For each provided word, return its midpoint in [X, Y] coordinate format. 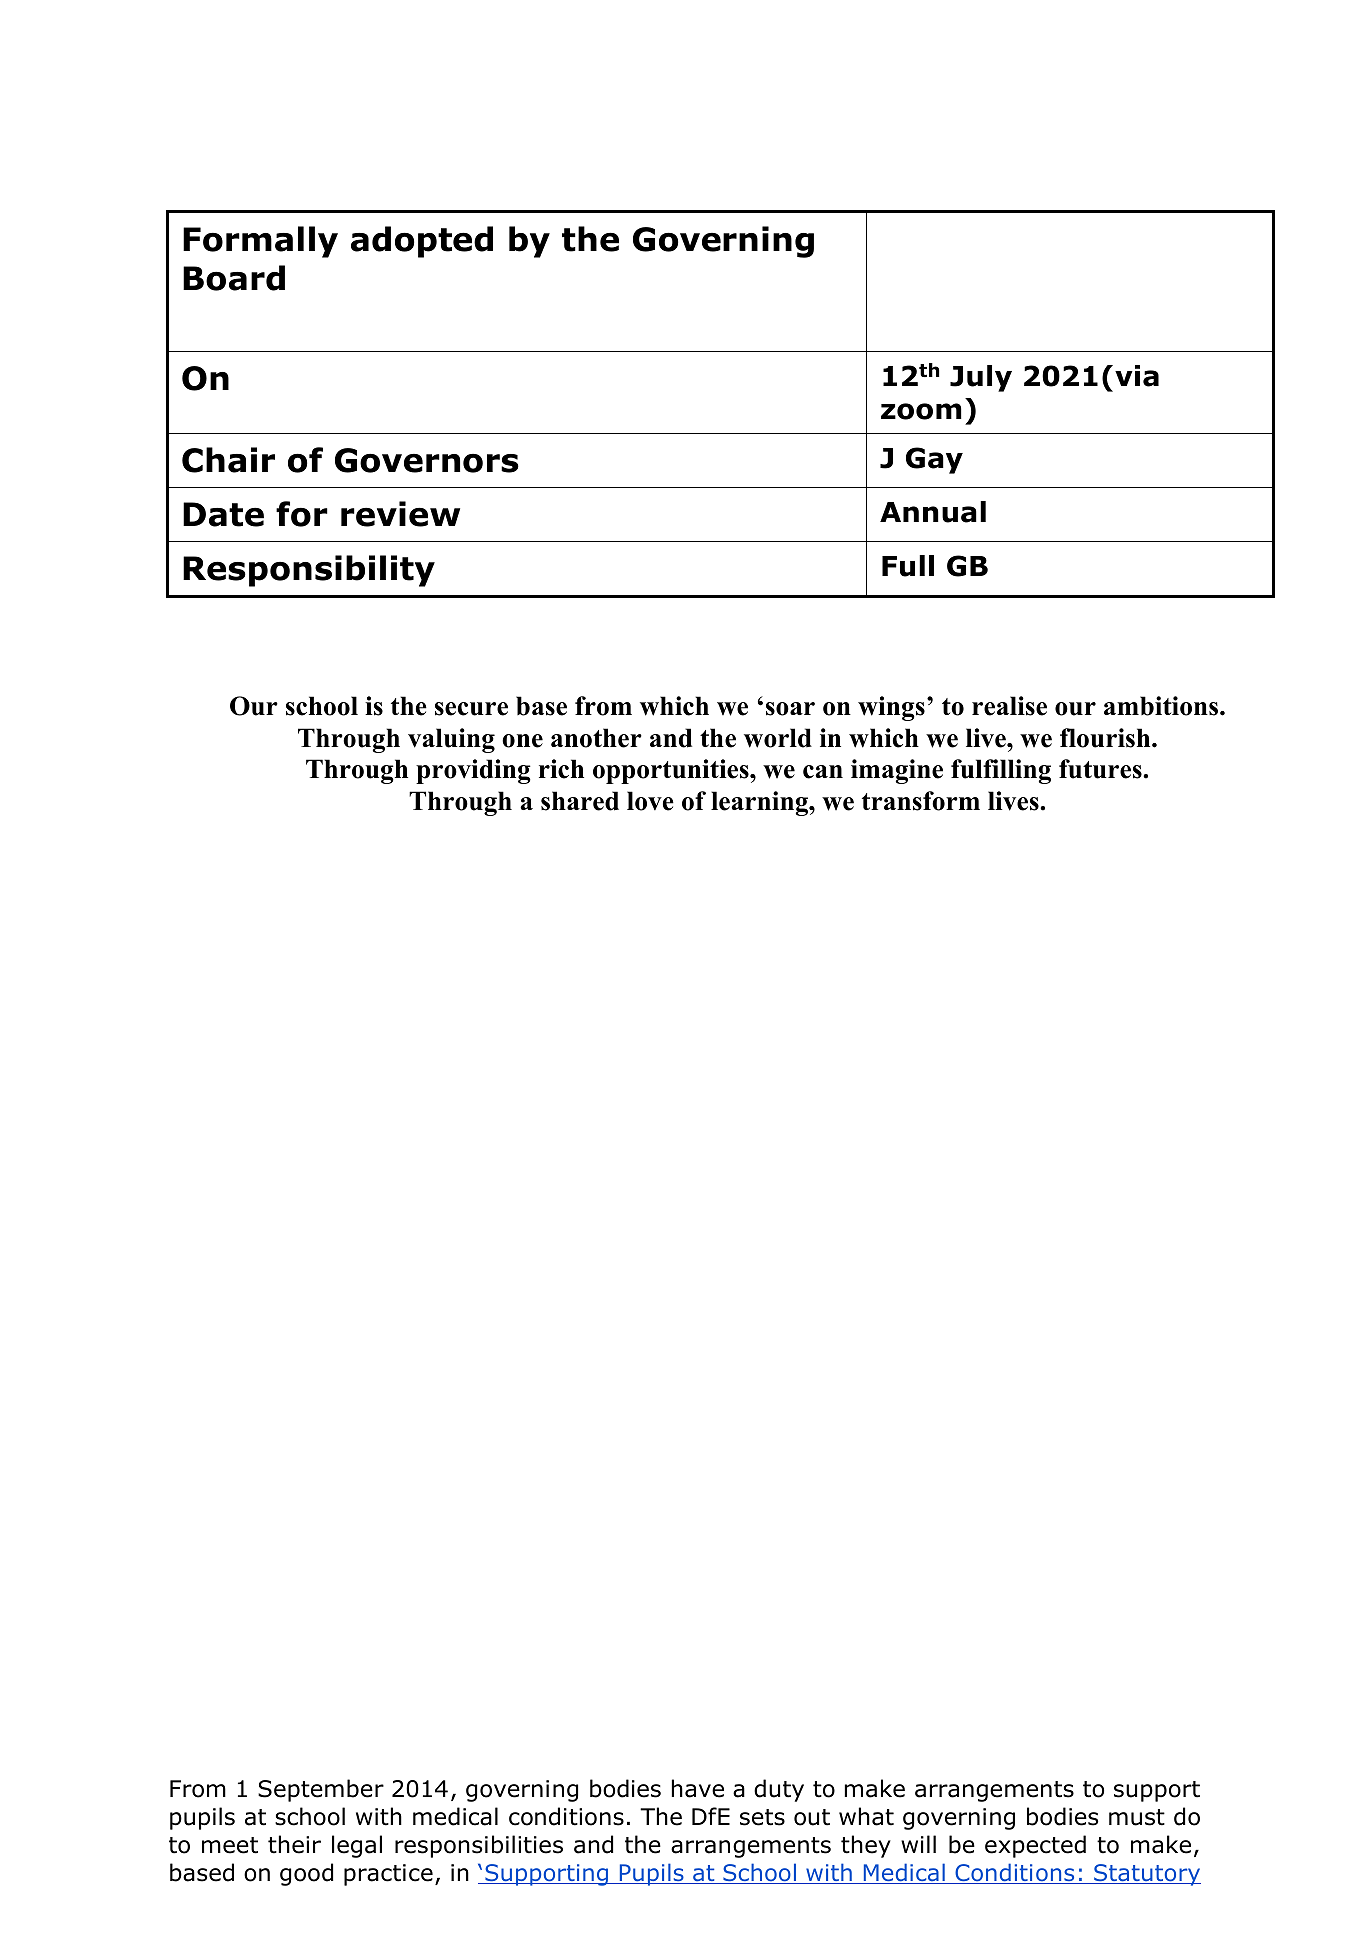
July [981, 378]
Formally [260, 242]
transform [921, 801]
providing [473, 771]
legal [357, 1846]
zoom [921, 411]
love [650, 801]
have [698, 1788]
